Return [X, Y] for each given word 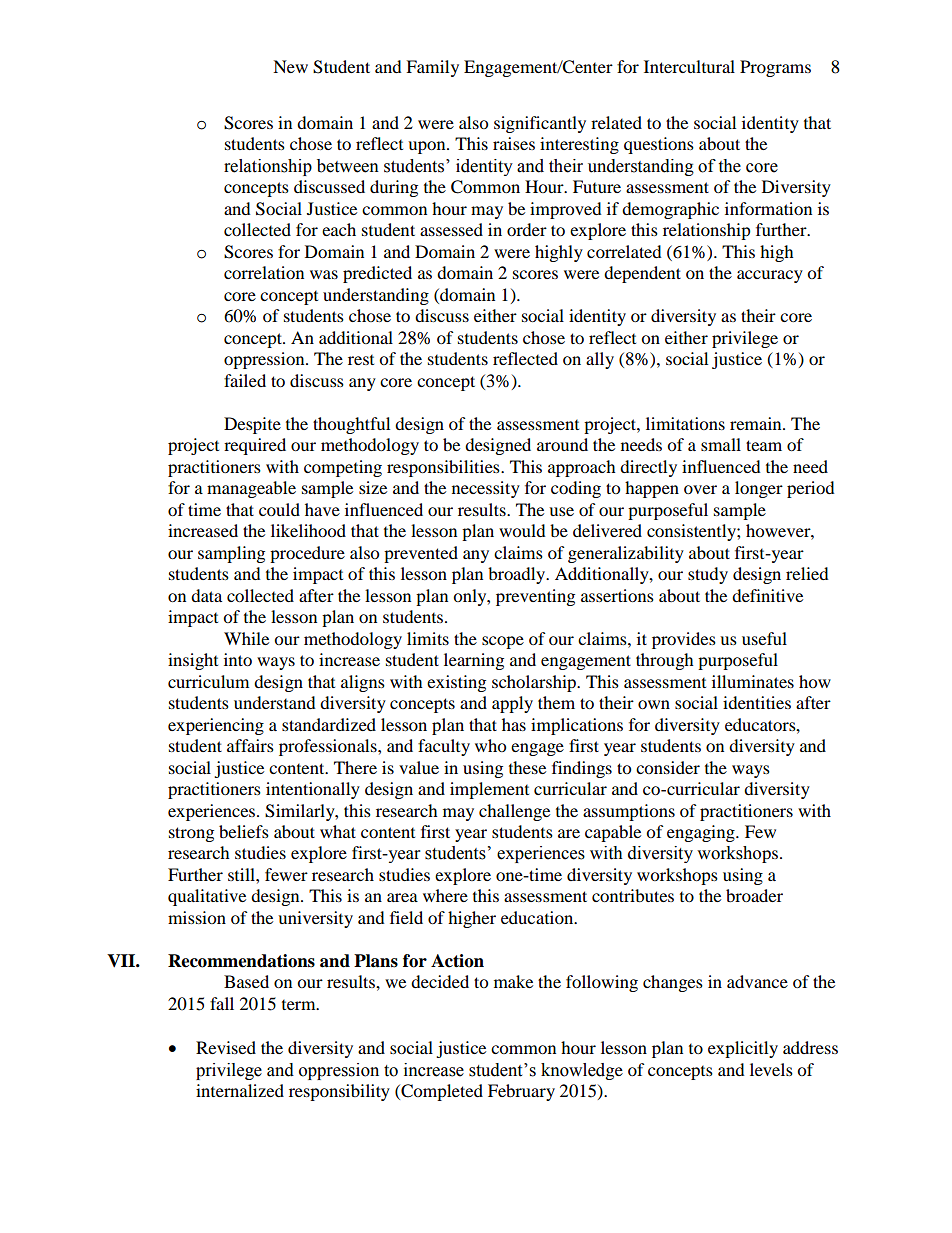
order [527, 229]
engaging [702, 833]
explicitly [743, 1049]
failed [245, 380]
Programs [775, 68]
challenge [514, 812]
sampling [231, 554]
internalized [240, 1090]
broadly [518, 575]
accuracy [770, 276]
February [521, 1092]
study [708, 575]
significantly [540, 124]
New [290, 66]
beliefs [244, 831]
